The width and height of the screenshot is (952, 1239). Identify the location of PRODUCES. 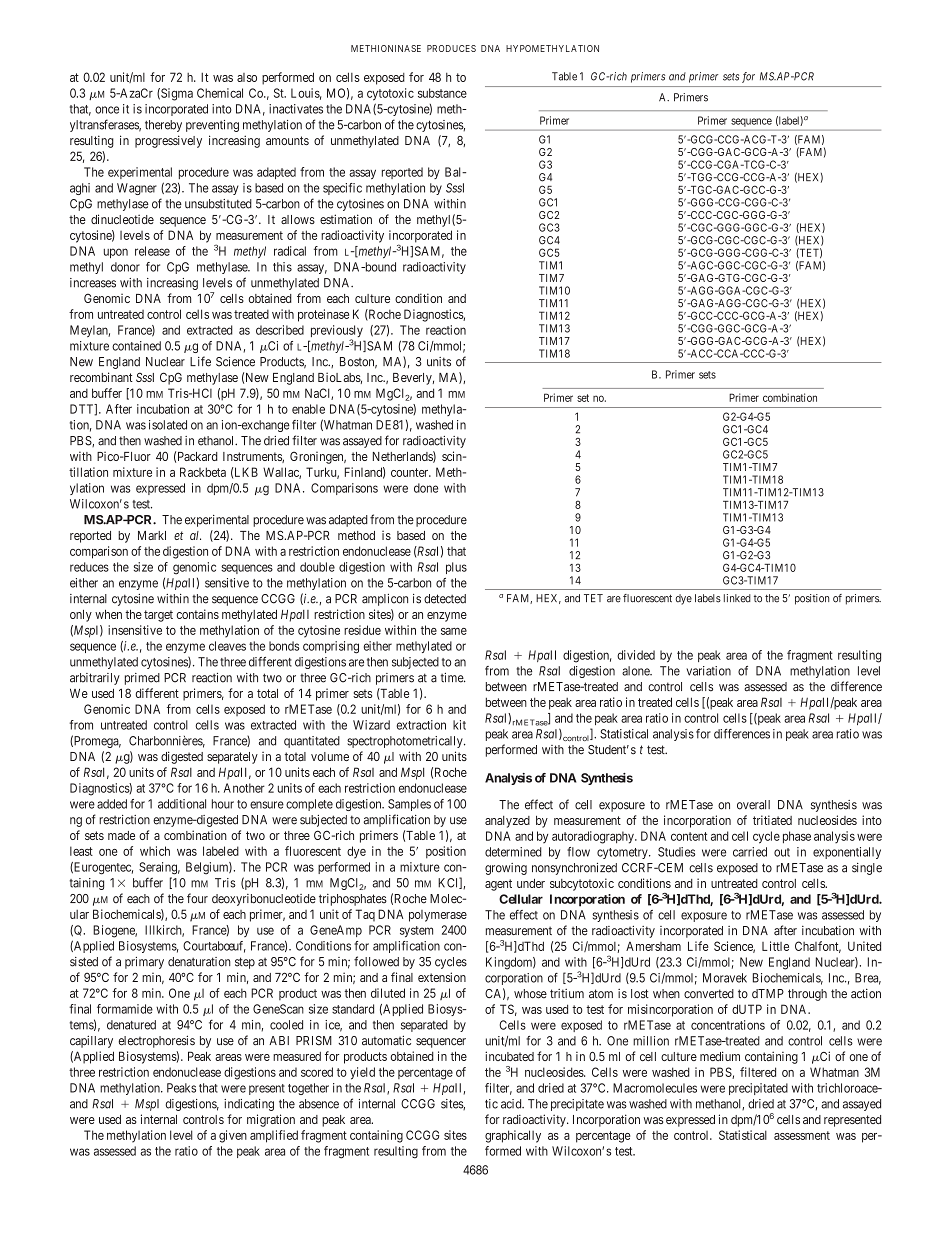
(451, 48).
